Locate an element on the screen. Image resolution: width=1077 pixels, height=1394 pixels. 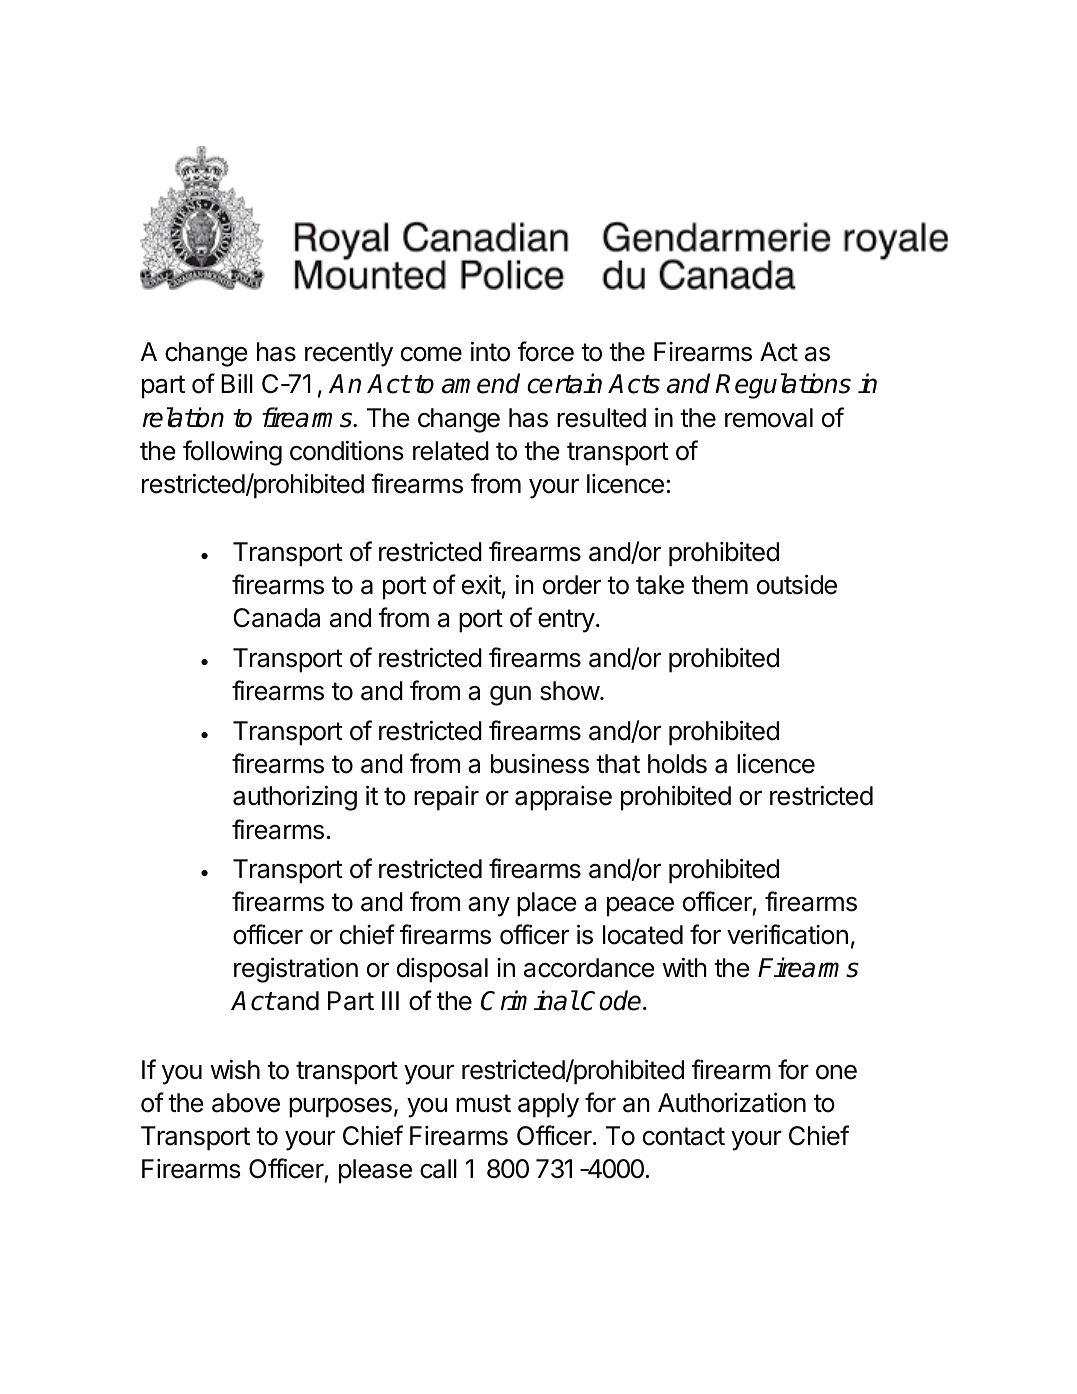
any is located at coordinates (489, 907).
